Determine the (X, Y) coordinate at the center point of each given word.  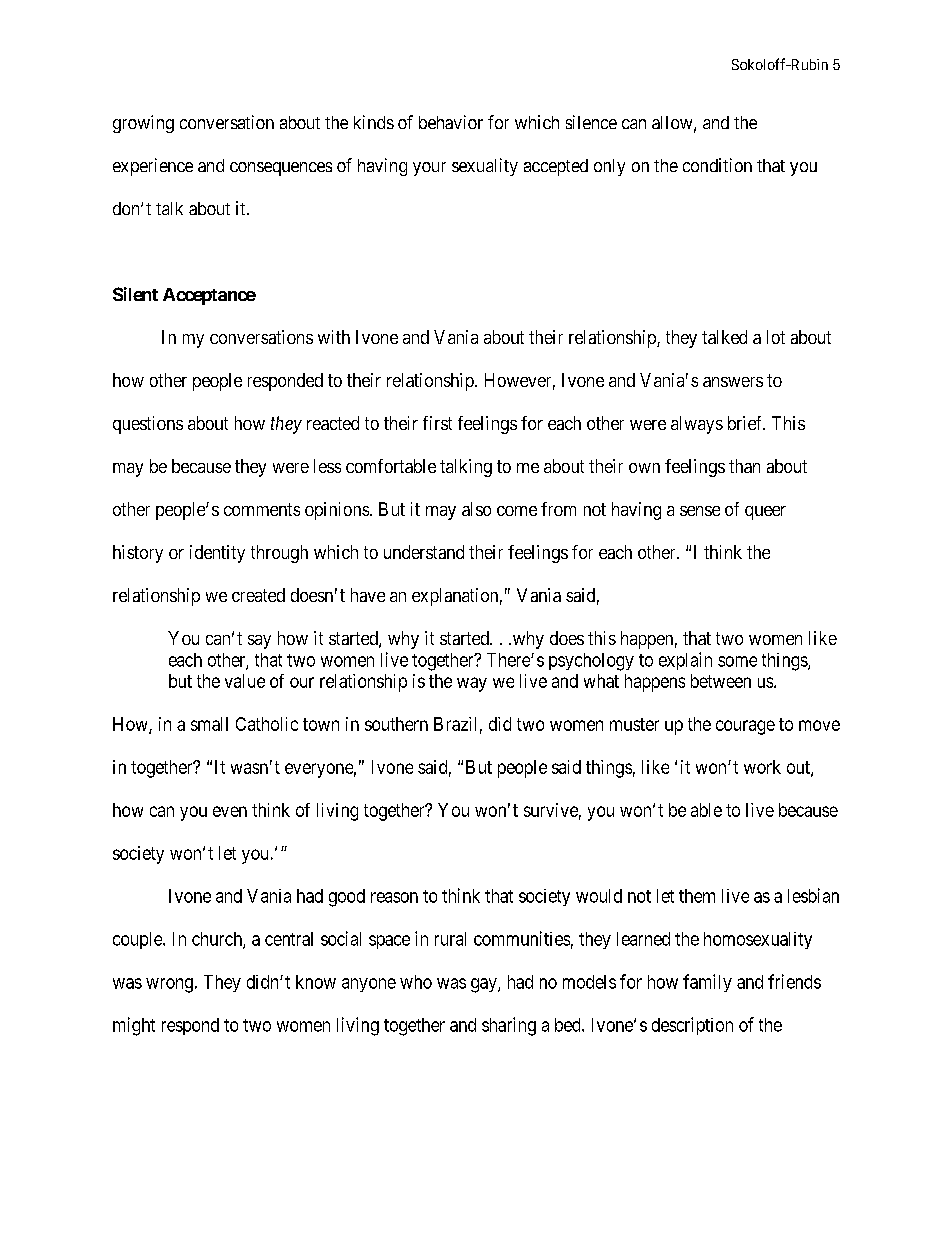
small (209, 724)
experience (153, 167)
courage (745, 727)
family (707, 983)
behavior (451, 122)
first (437, 423)
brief (746, 423)
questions (148, 425)
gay (485, 985)
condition (717, 165)
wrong (169, 985)
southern (396, 724)
